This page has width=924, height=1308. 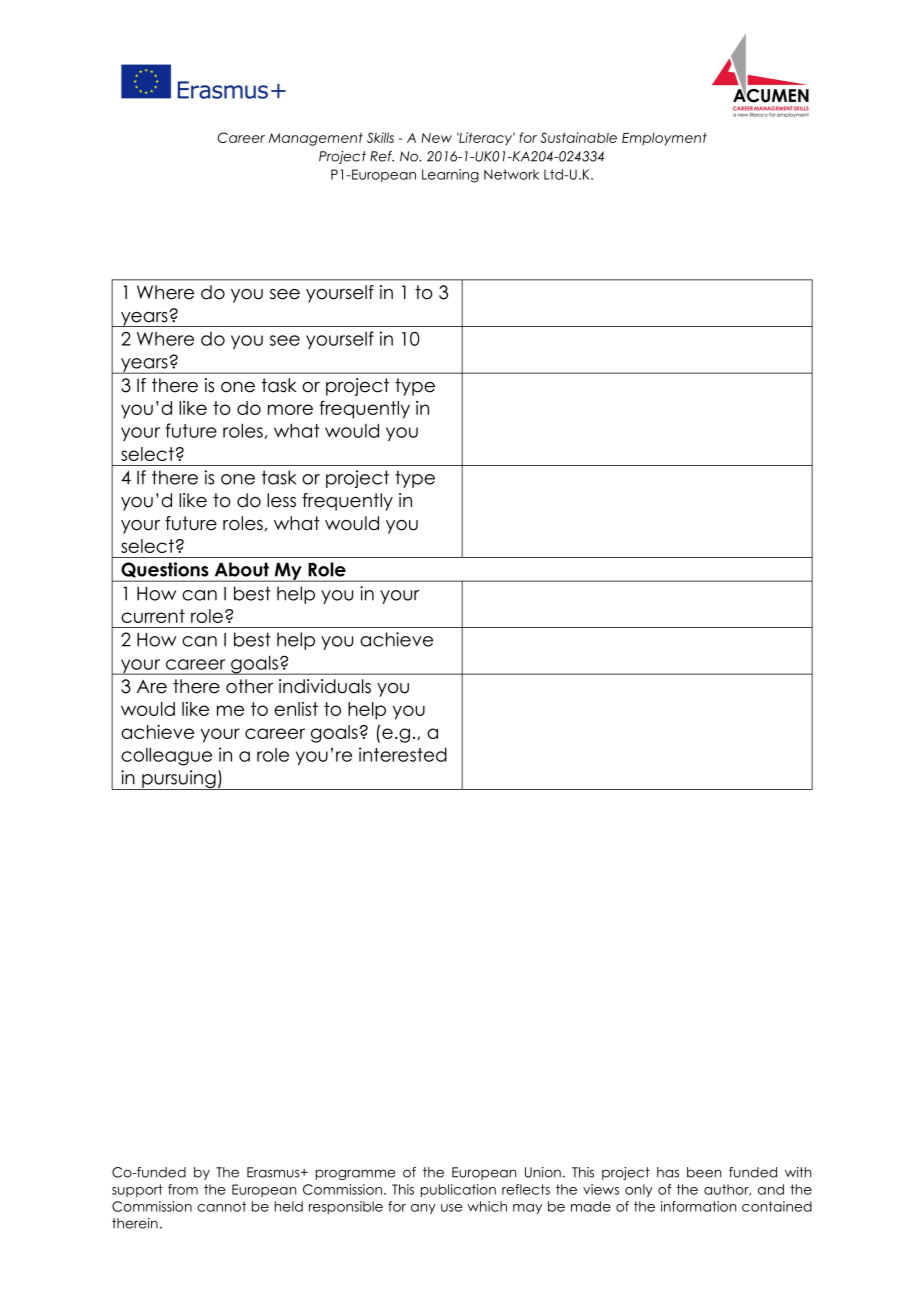 I want to click on Employment, so click(x=664, y=139).
